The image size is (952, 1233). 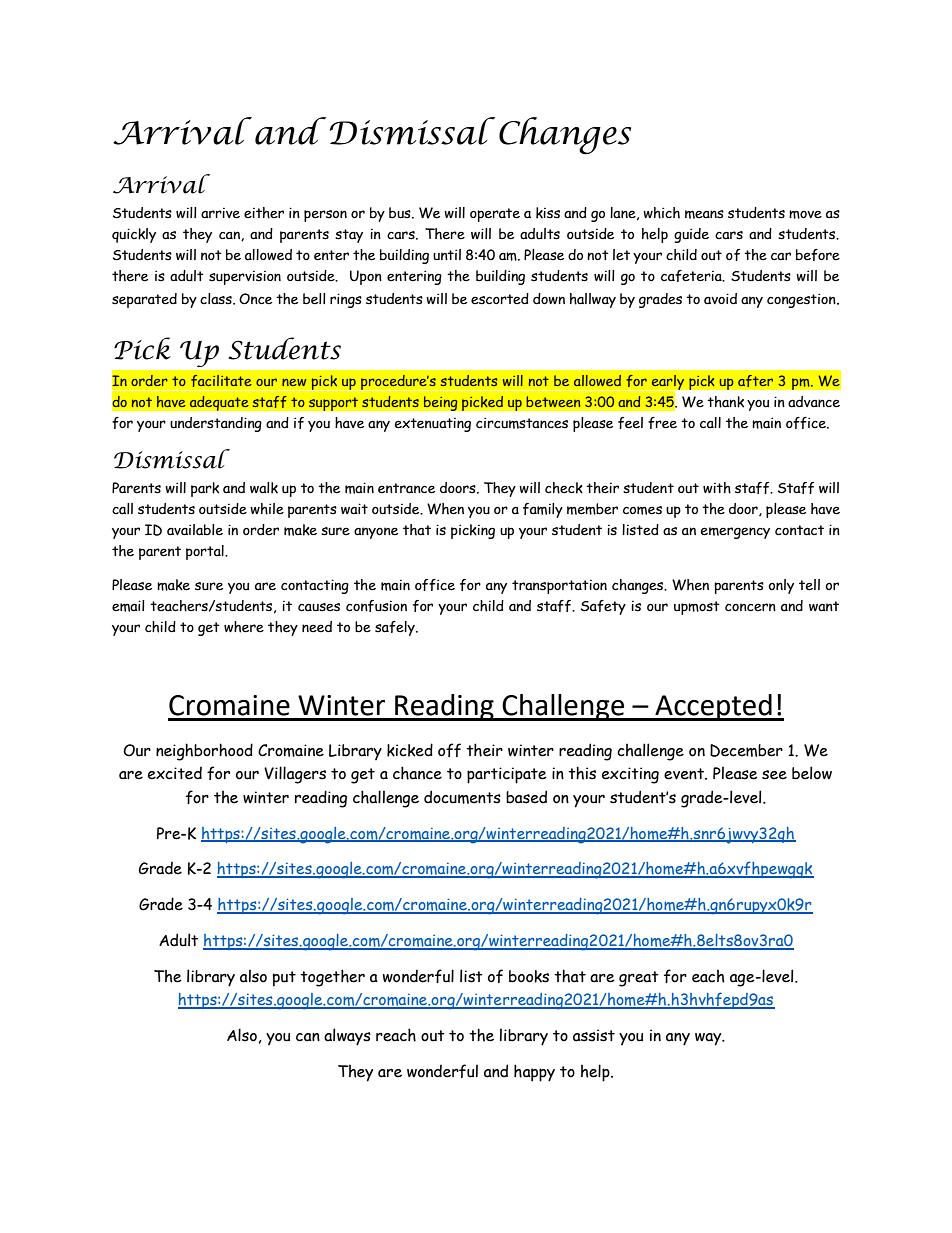 What do you see at coordinates (735, 533) in the document?
I see `emergency` at bounding box center [735, 533].
